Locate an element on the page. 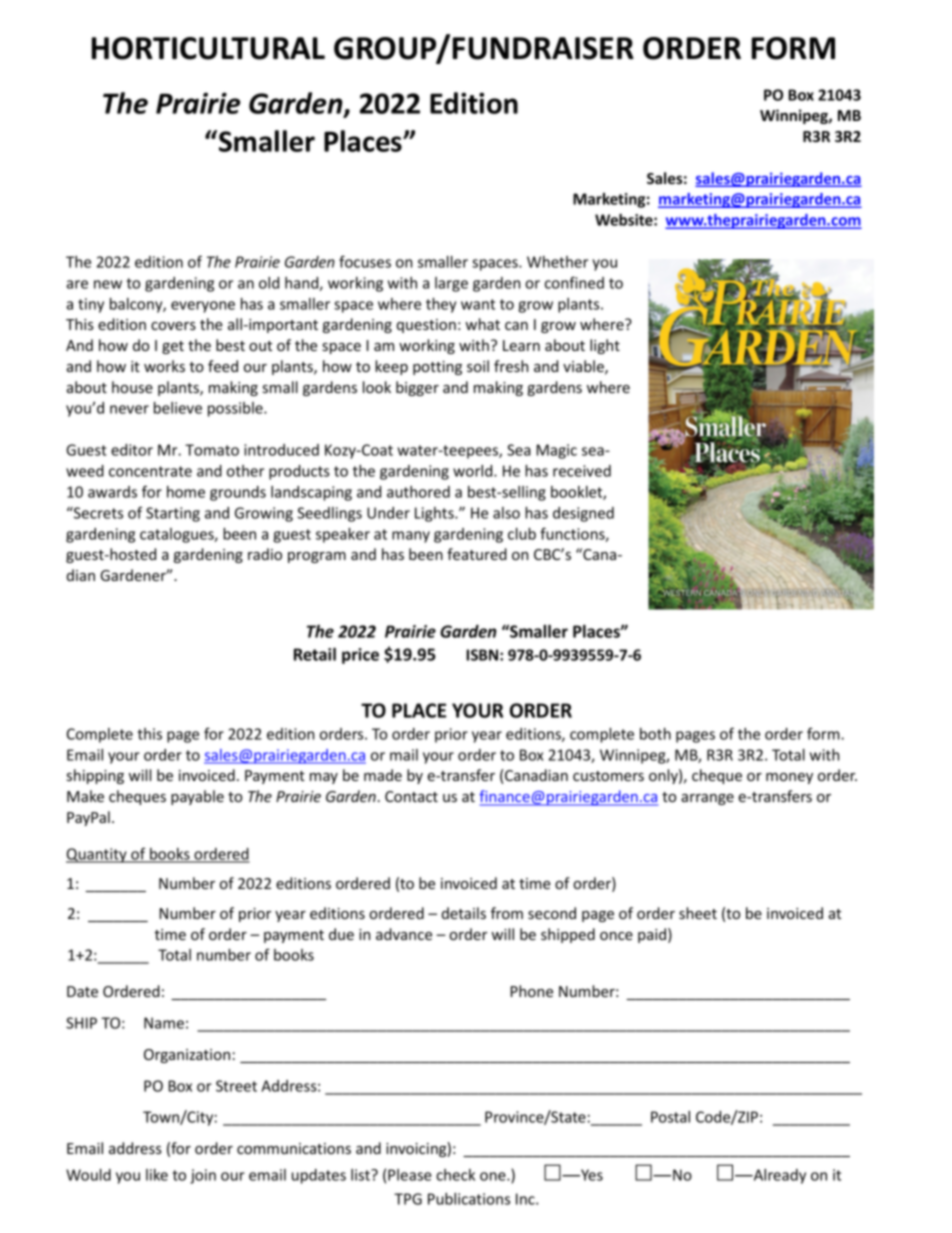 This page has width=952, height=1233. both is located at coordinates (655, 734).
